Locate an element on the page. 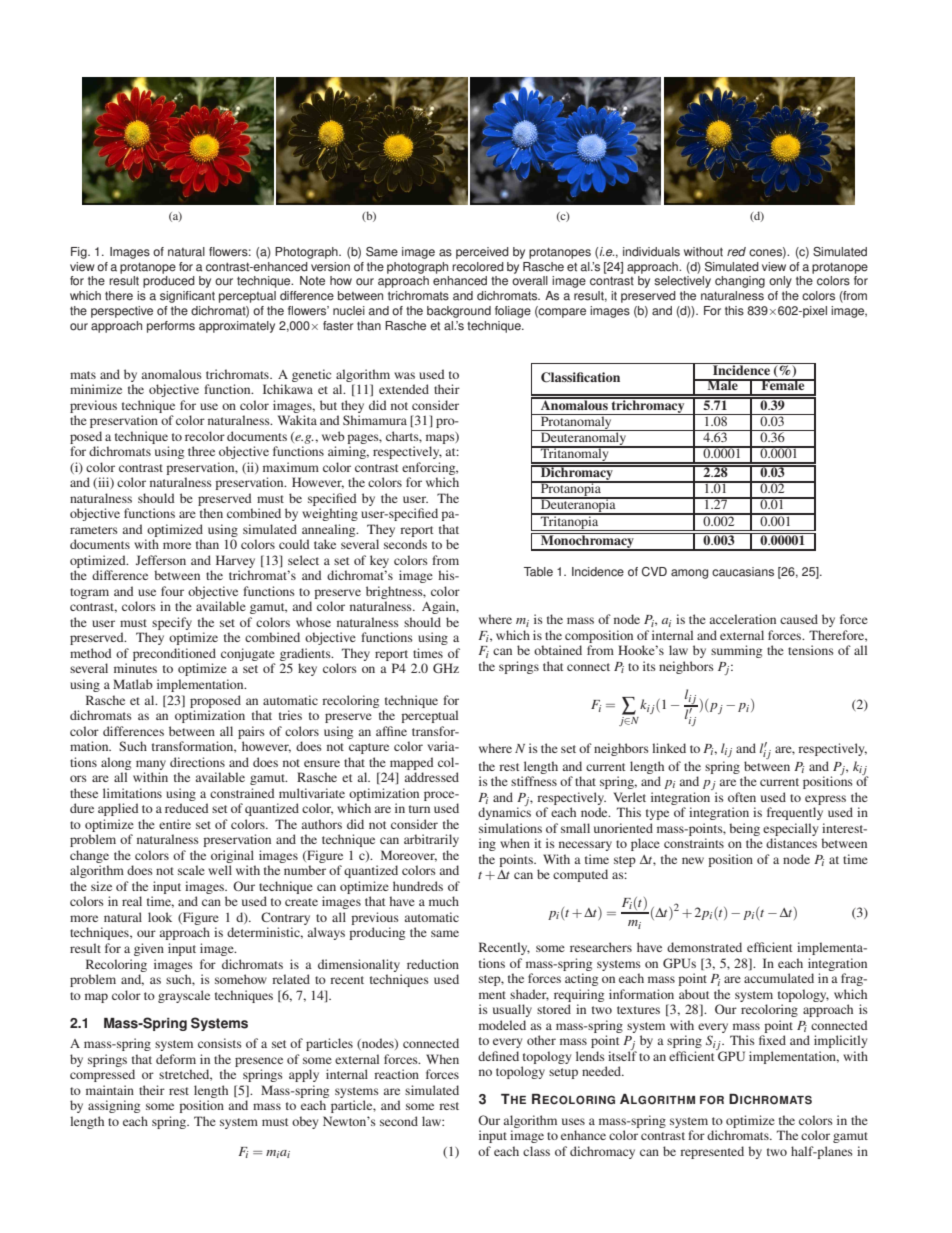  assigning is located at coordinates (114, 1106).
